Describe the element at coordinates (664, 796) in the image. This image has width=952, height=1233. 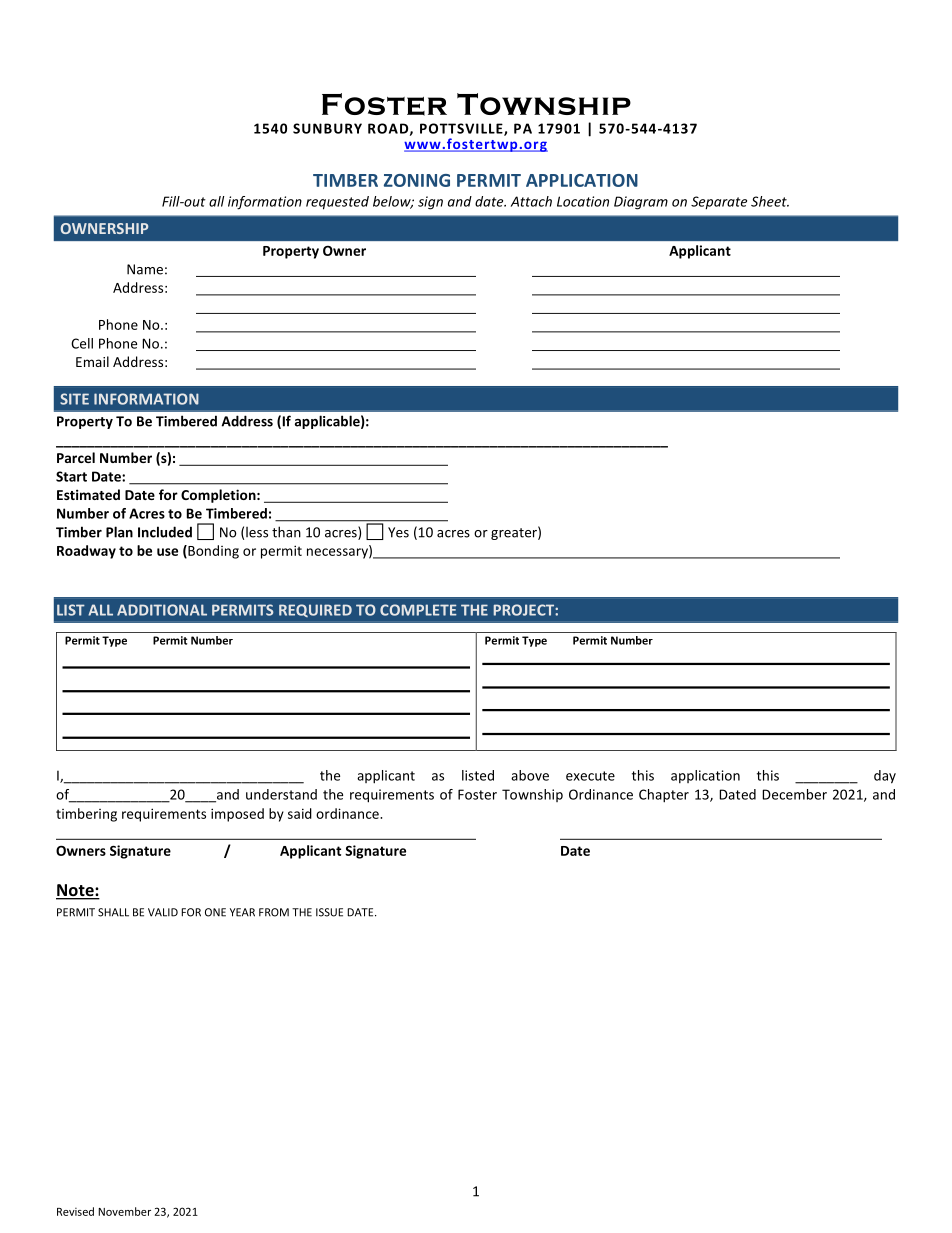
I see `Chapter` at that location.
